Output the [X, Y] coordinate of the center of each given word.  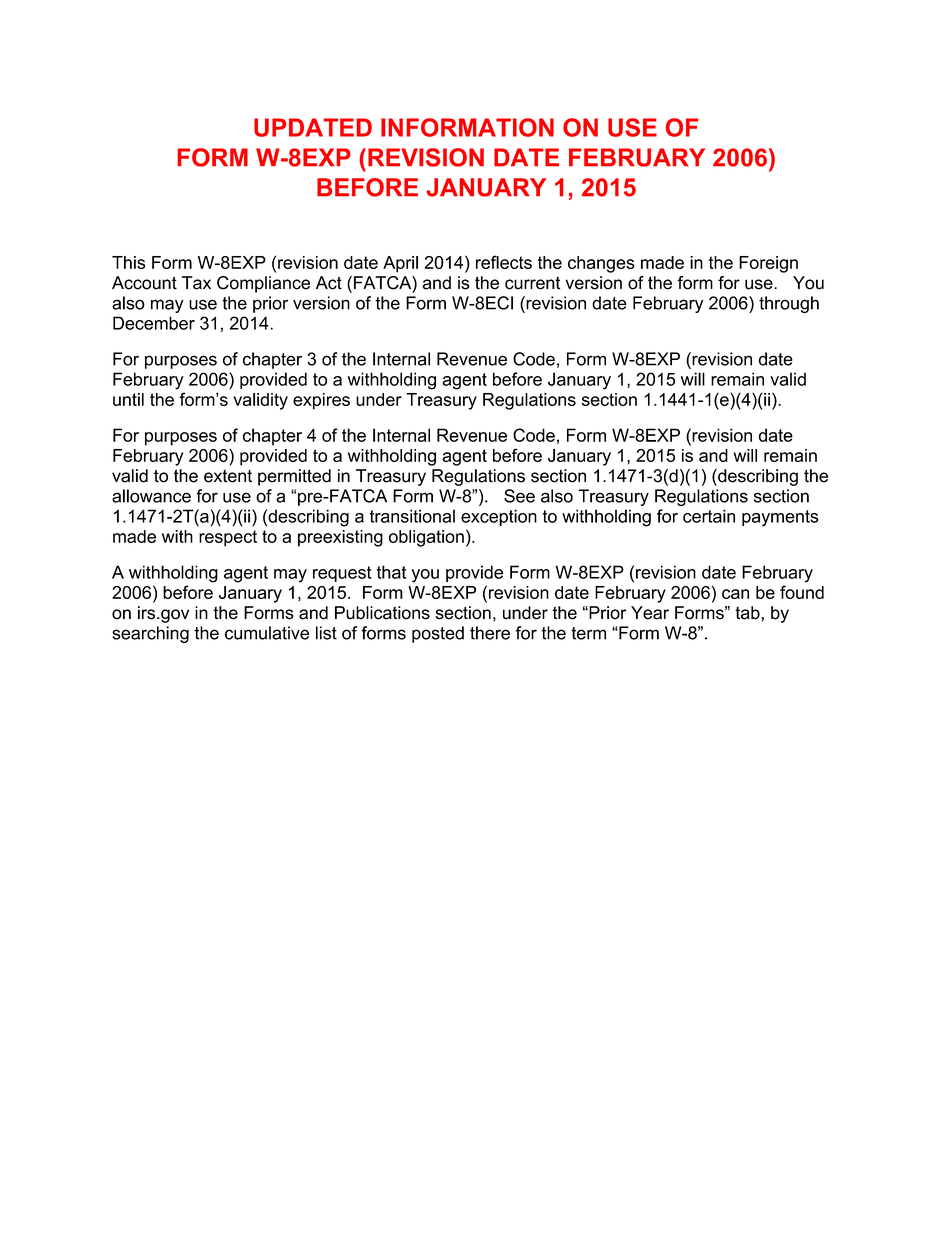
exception [499, 517]
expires [321, 401]
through [789, 304]
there [490, 633]
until [128, 399]
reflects [504, 262]
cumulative [267, 633]
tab [748, 613]
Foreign [768, 264]
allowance [151, 496]
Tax [196, 283]
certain [709, 516]
